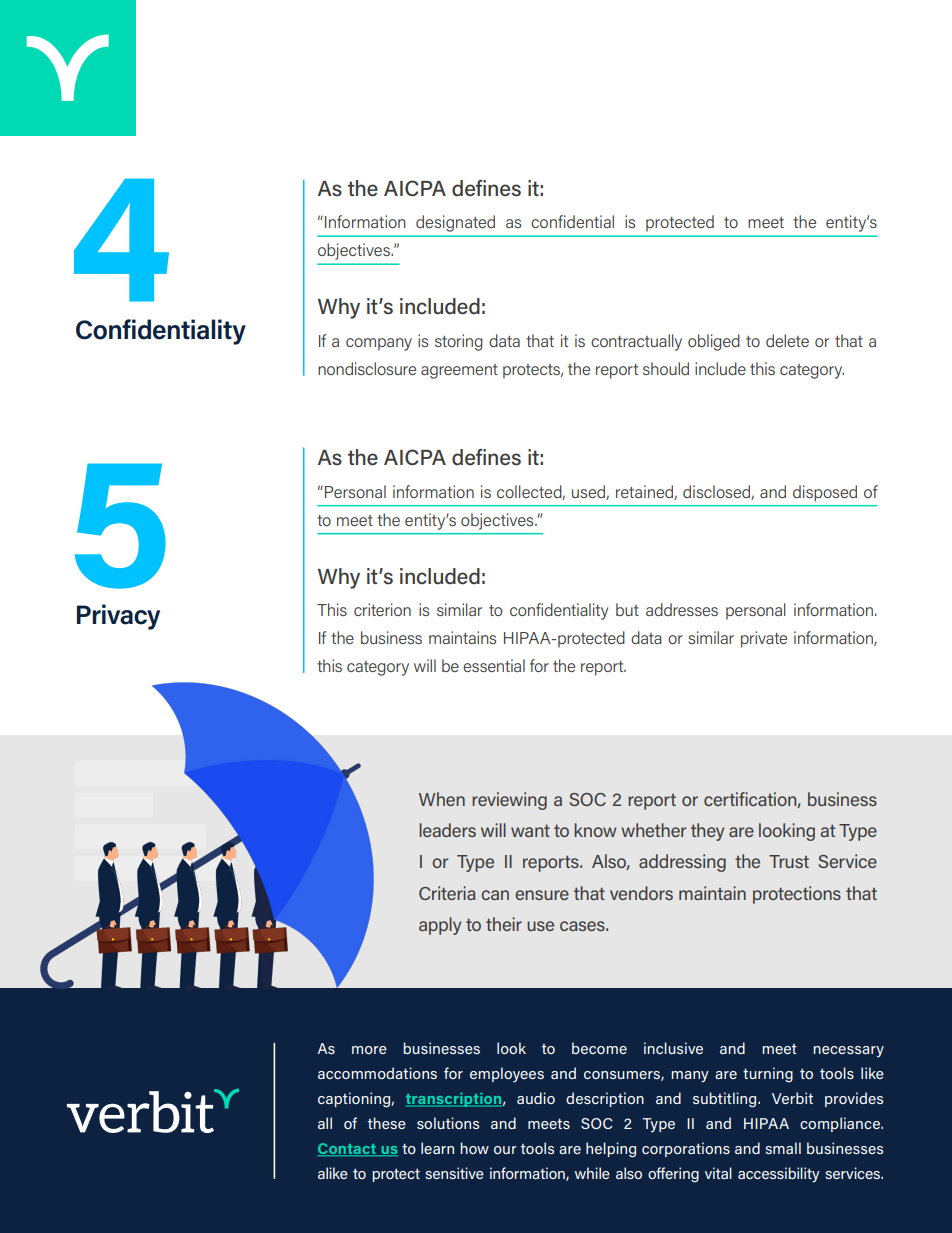  I want to click on Privacy, so click(118, 617).
